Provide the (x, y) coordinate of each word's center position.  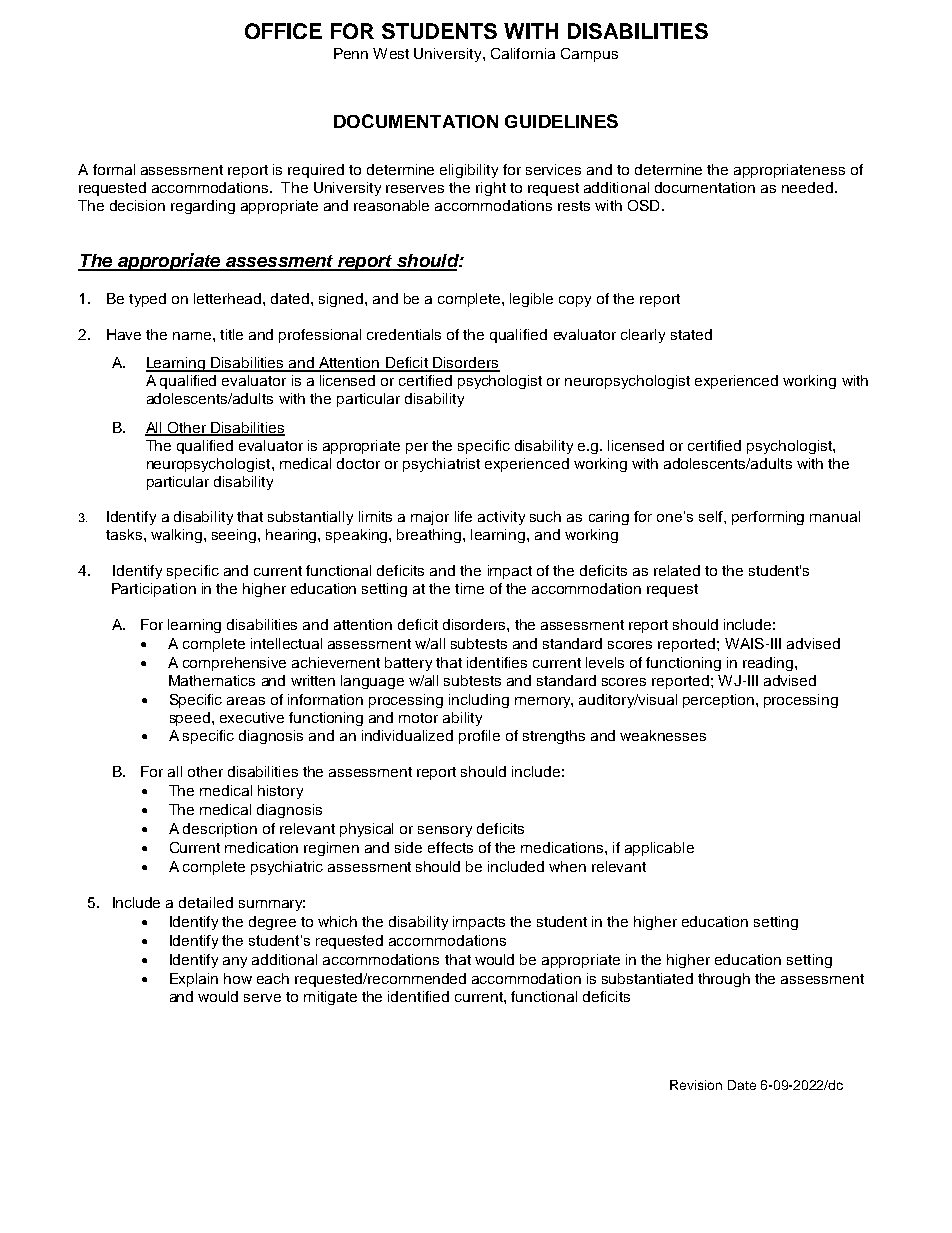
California (523, 53)
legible (531, 300)
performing (768, 518)
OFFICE (283, 31)
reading (769, 664)
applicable (659, 849)
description (220, 830)
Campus (589, 55)
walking (178, 536)
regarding (203, 207)
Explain (194, 980)
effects (450, 847)
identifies (497, 662)
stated (691, 334)
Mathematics (212, 680)
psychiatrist (441, 465)
